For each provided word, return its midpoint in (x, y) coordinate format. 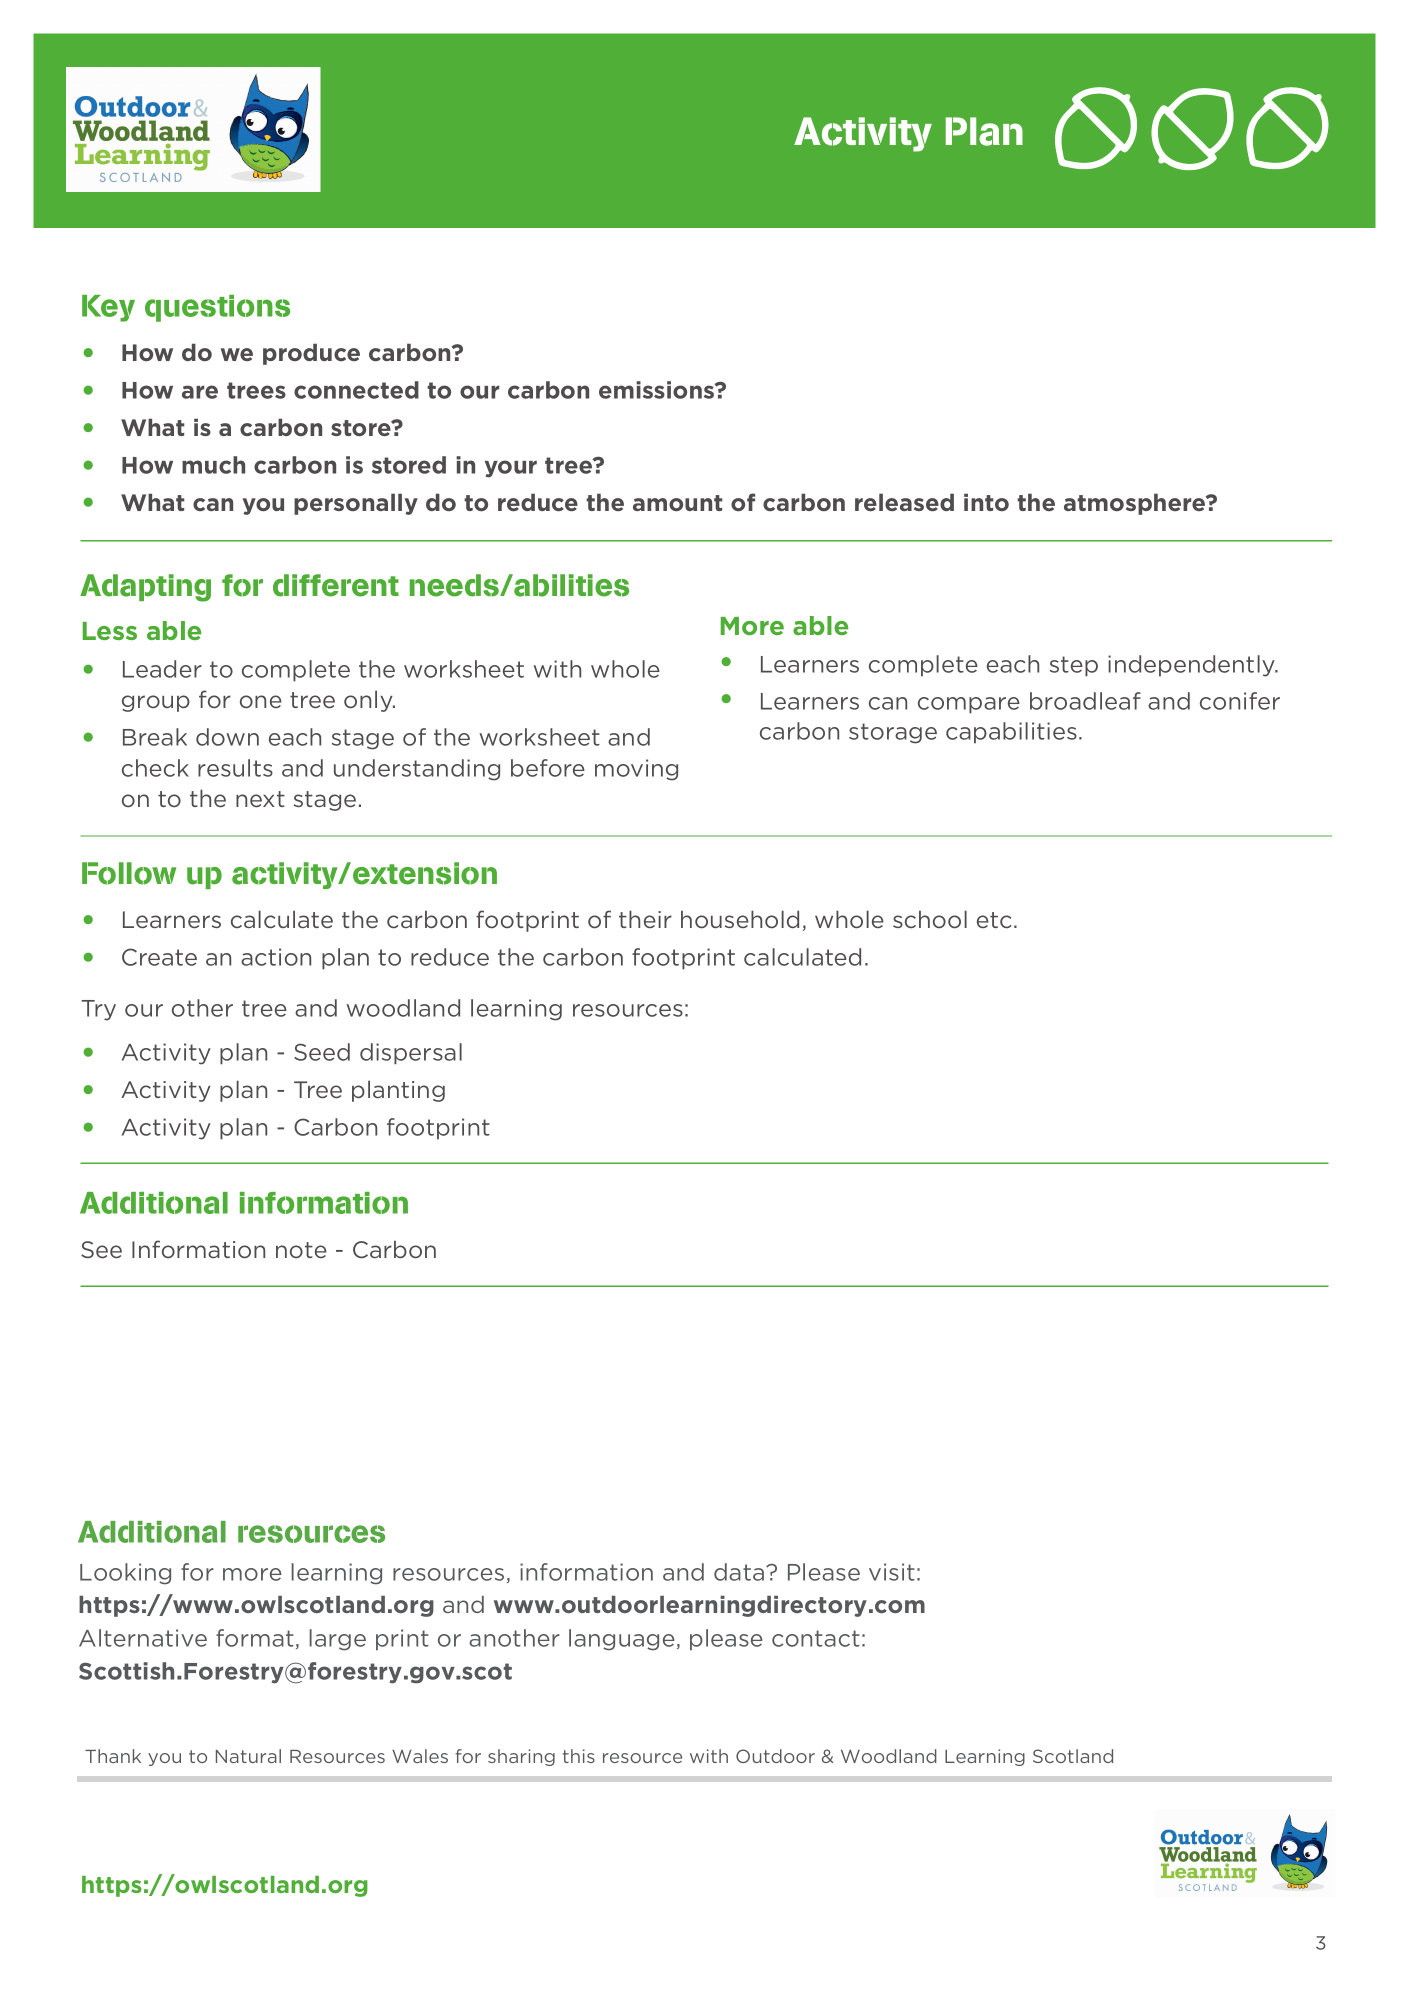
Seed (322, 1052)
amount (678, 503)
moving (636, 770)
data (739, 1572)
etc (994, 920)
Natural (248, 1756)
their (645, 919)
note (301, 1250)
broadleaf (1085, 701)
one (261, 701)
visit (892, 1572)
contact (816, 1638)
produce (311, 354)
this (579, 1756)
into (986, 502)
